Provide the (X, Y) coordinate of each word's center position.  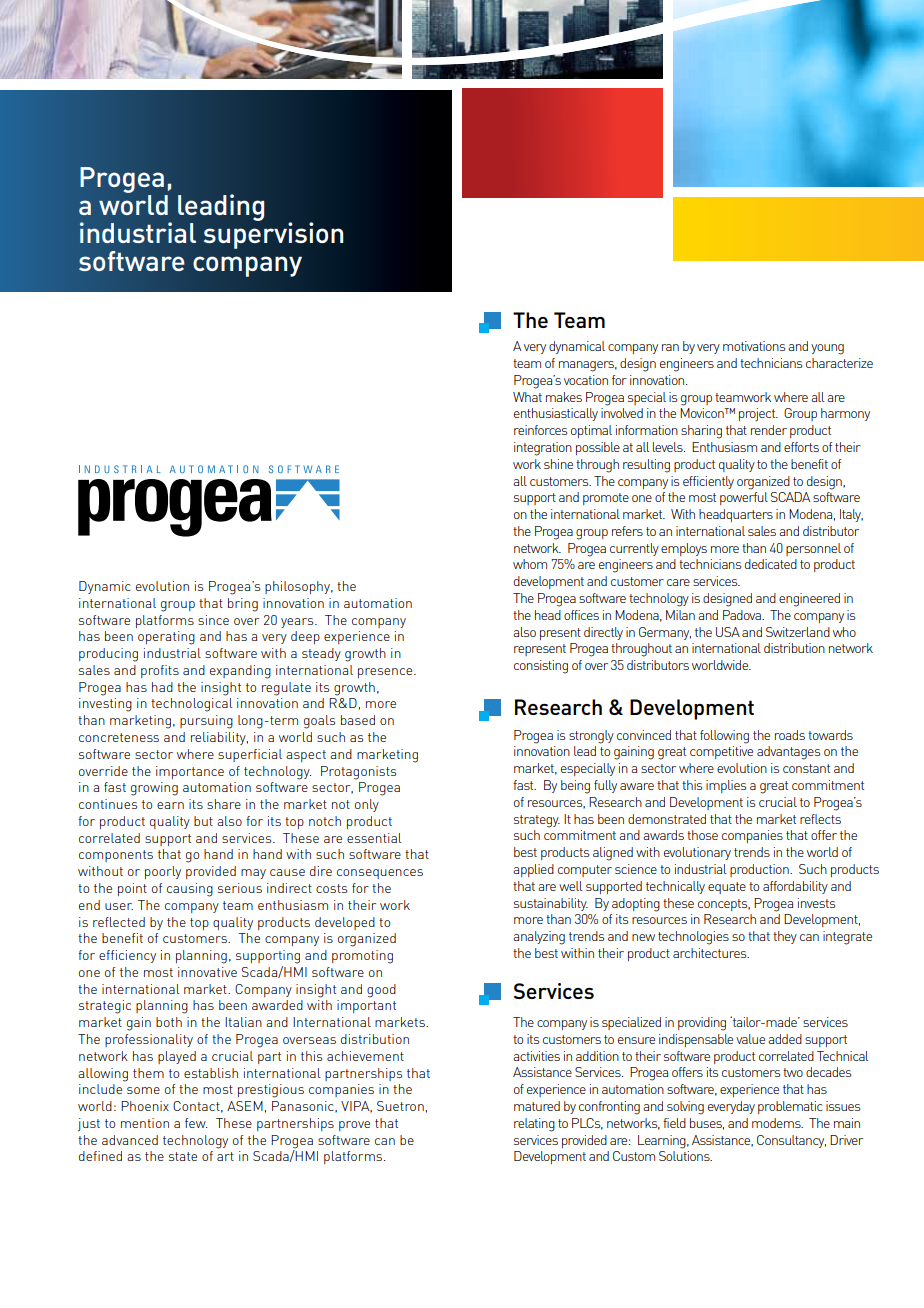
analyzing (539, 938)
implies (726, 786)
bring (243, 605)
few (196, 1123)
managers (588, 366)
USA (728, 632)
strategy (537, 821)
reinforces (540, 430)
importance (190, 772)
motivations (754, 346)
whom (530, 564)
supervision (273, 234)
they (785, 937)
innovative (207, 972)
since (213, 620)
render (769, 430)
